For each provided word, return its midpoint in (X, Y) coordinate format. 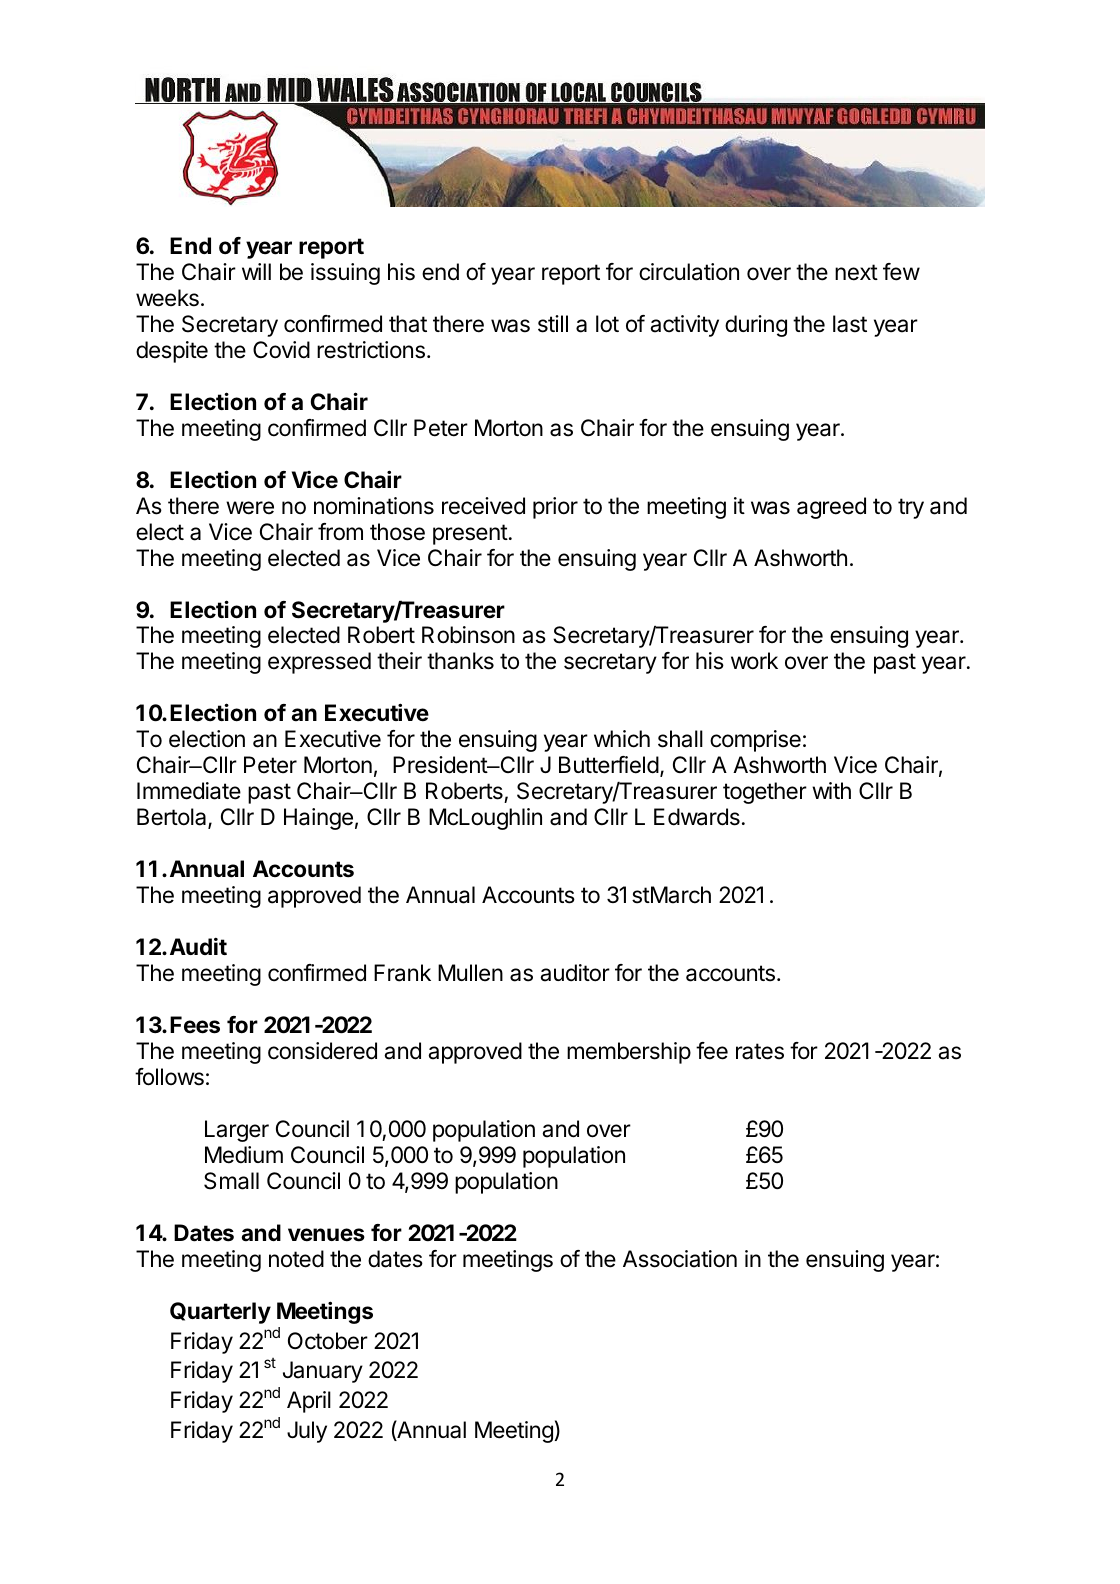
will (256, 271)
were (250, 508)
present (470, 534)
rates (760, 1051)
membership (629, 1053)
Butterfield (609, 765)
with (831, 790)
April (309, 1402)
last (850, 324)
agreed (831, 508)
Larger (237, 1131)
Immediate (189, 791)
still (553, 324)
